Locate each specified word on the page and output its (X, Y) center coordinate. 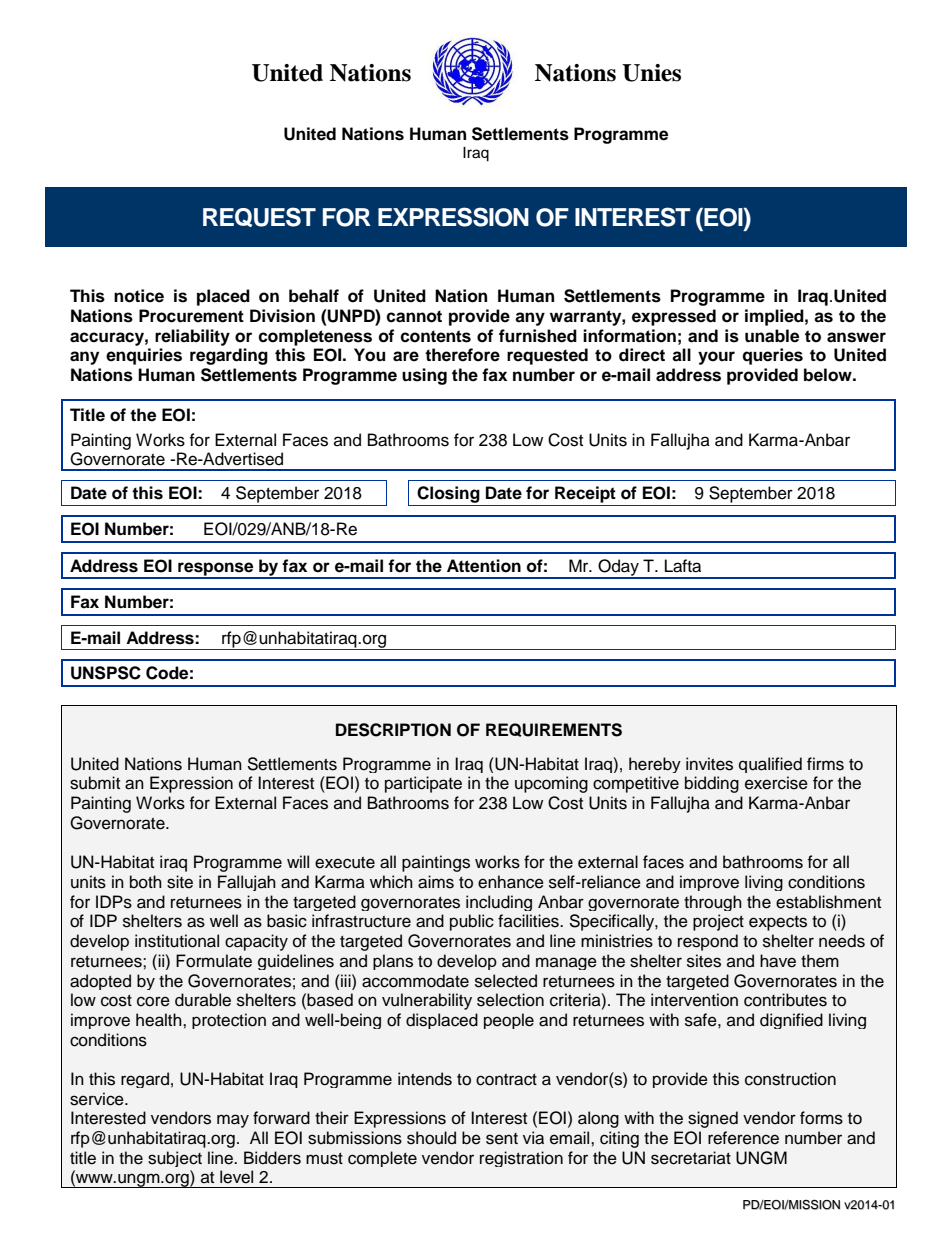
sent (502, 1139)
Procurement (191, 316)
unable (772, 336)
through (713, 903)
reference (743, 1138)
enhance (511, 882)
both (146, 882)
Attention (484, 566)
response (216, 570)
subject (175, 1159)
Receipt (585, 494)
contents (435, 336)
